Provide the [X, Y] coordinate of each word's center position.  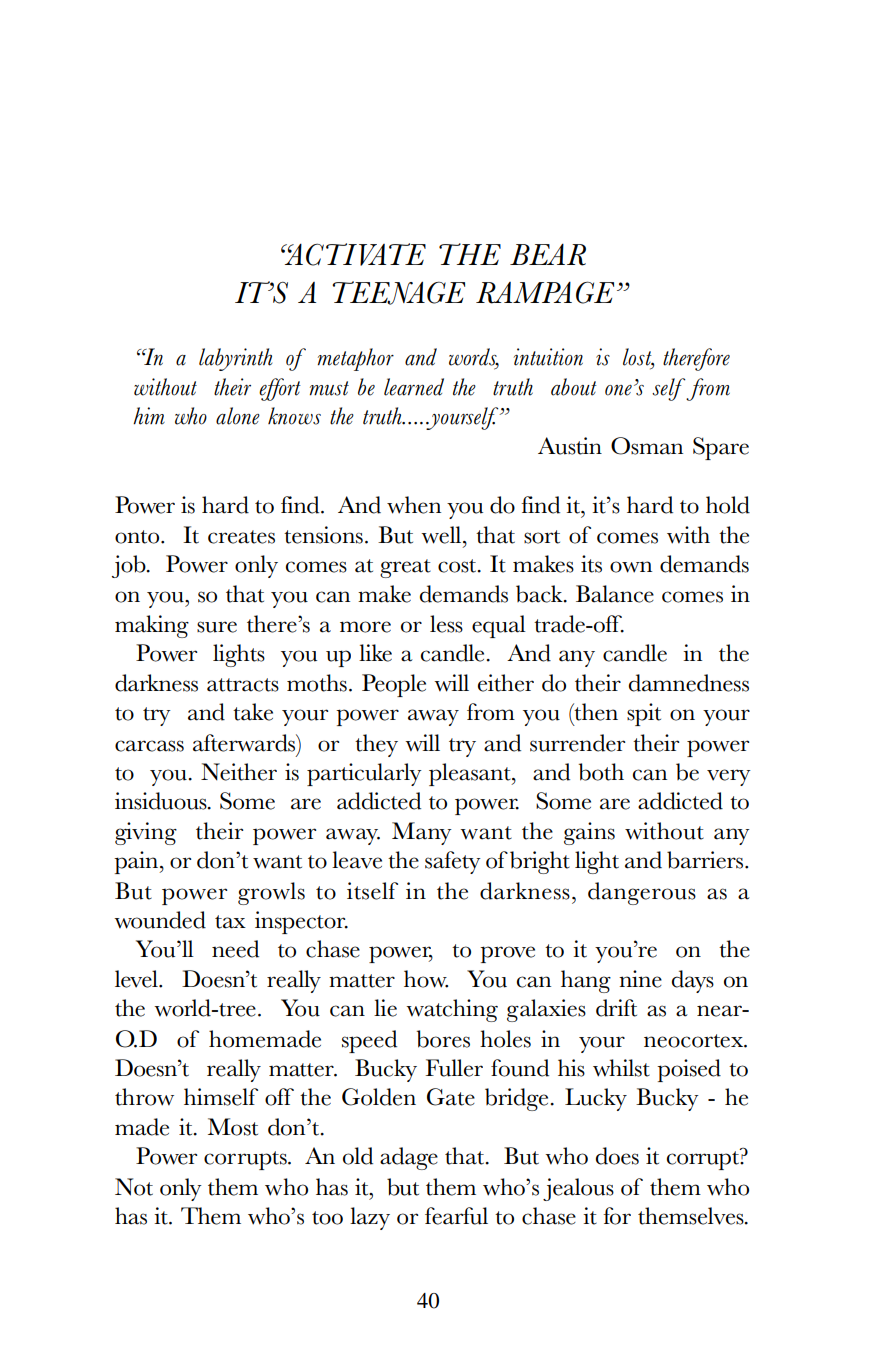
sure [217, 627]
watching [452, 1010]
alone [238, 416]
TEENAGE [398, 293]
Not [134, 1187]
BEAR [548, 255]
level [137, 979]
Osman [647, 446]
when [414, 505]
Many [422, 833]
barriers [706, 860]
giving [146, 833]
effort [280, 389]
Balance [615, 594]
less [446, 624]
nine [640, 979]
